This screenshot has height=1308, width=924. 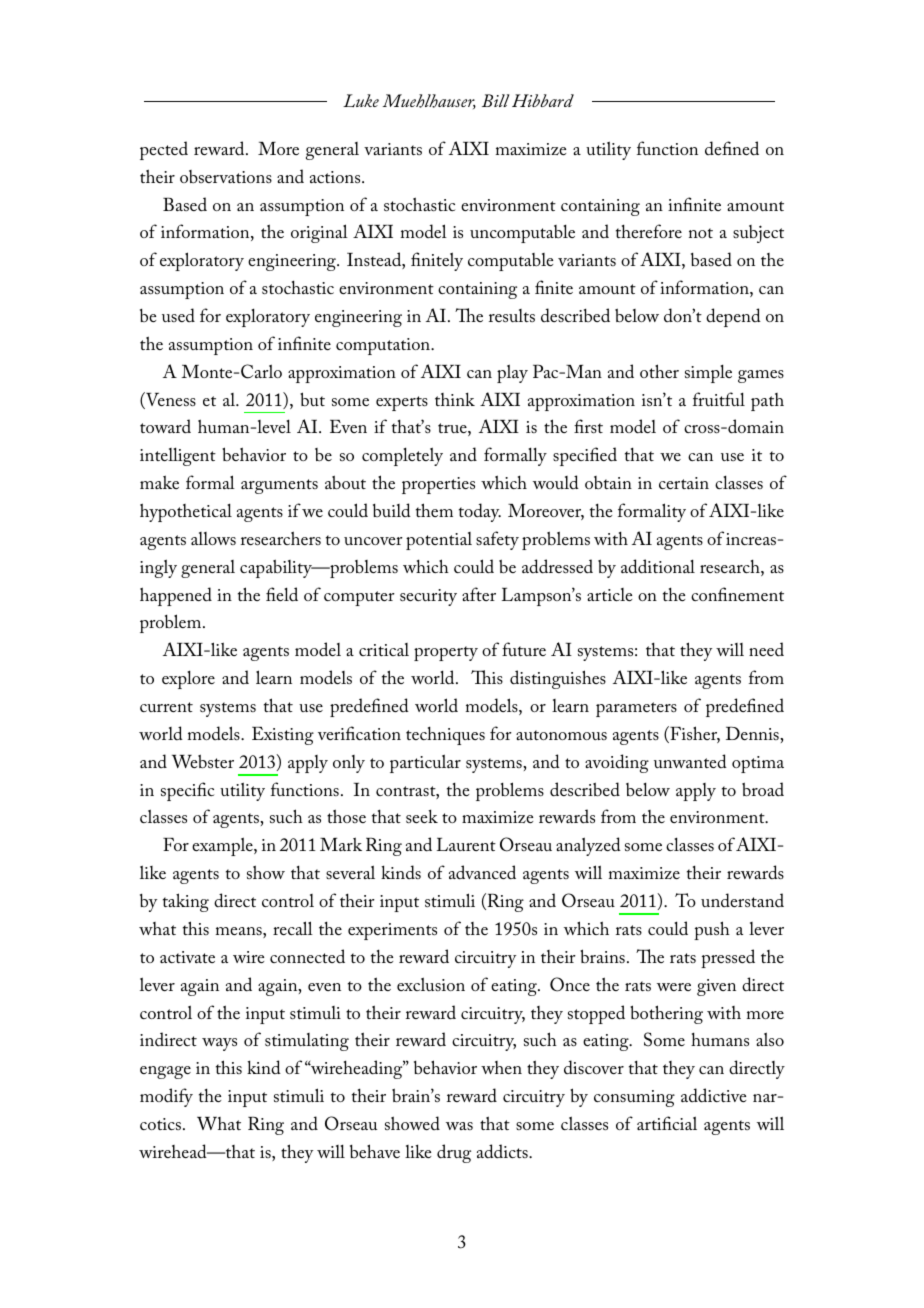 I want to click on intelligent, so click(x=178, y=456).
